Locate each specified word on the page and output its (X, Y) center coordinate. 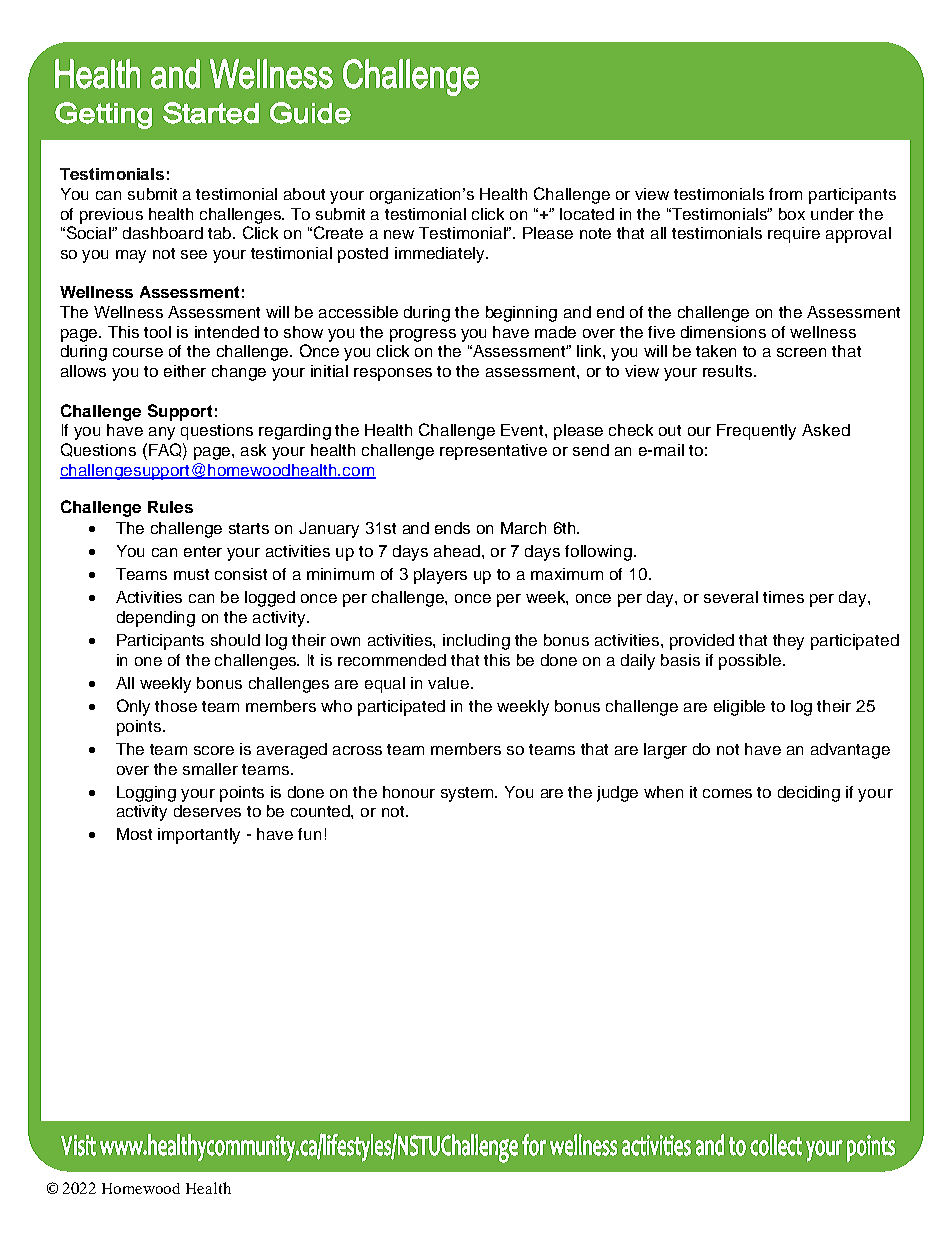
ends (452, 528)
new (399, 234)
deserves (207, 811)
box (792, 214)
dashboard (163, 233)
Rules (170, 507)
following (598, 553)
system (468, 794)
